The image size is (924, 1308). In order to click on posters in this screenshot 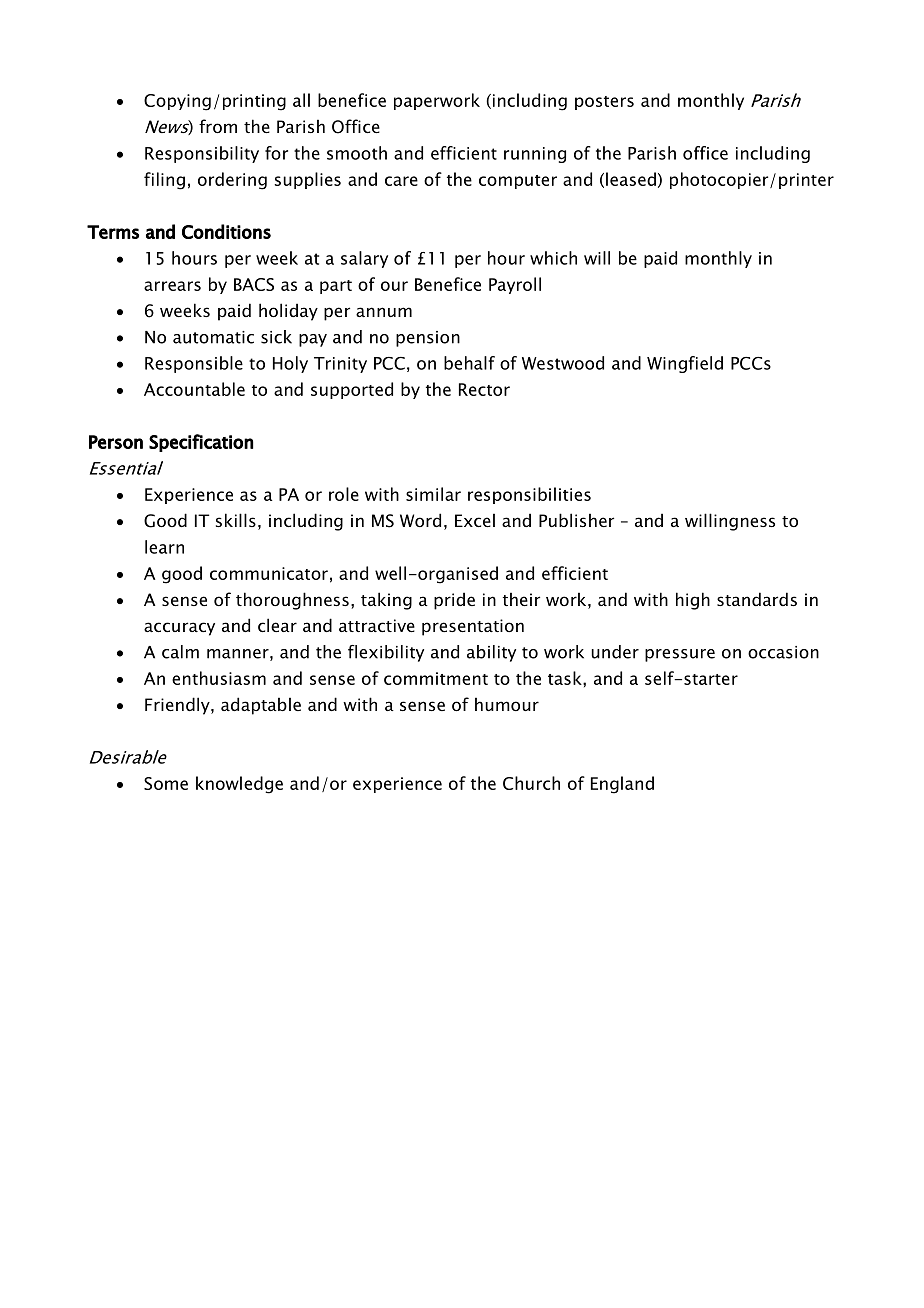, I will do `click(604, 103)`.
